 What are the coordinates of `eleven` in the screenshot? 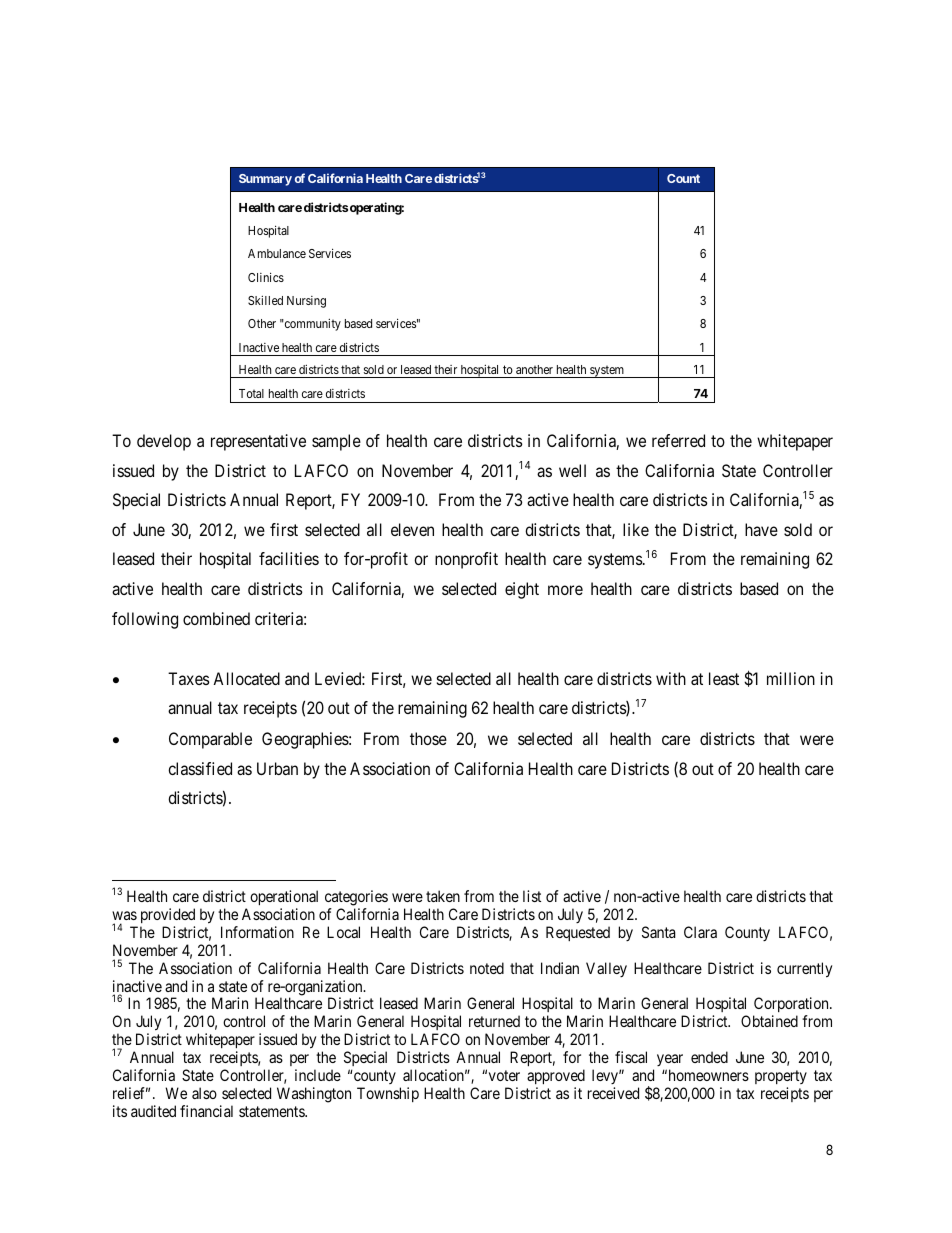 It's located at (412, 529).
